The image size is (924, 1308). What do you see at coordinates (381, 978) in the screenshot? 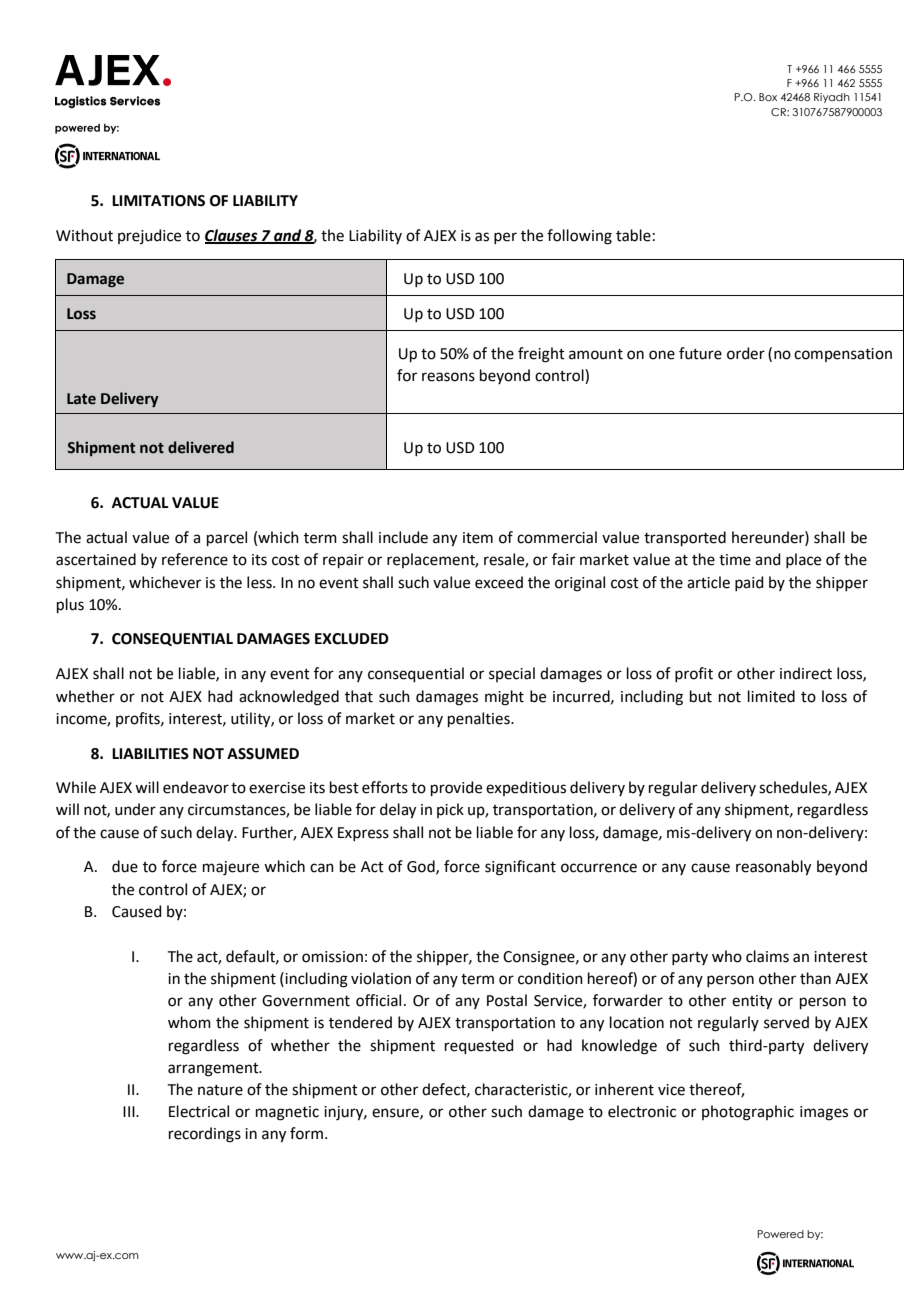
I see `violation` at bounding box center [381, 978].
